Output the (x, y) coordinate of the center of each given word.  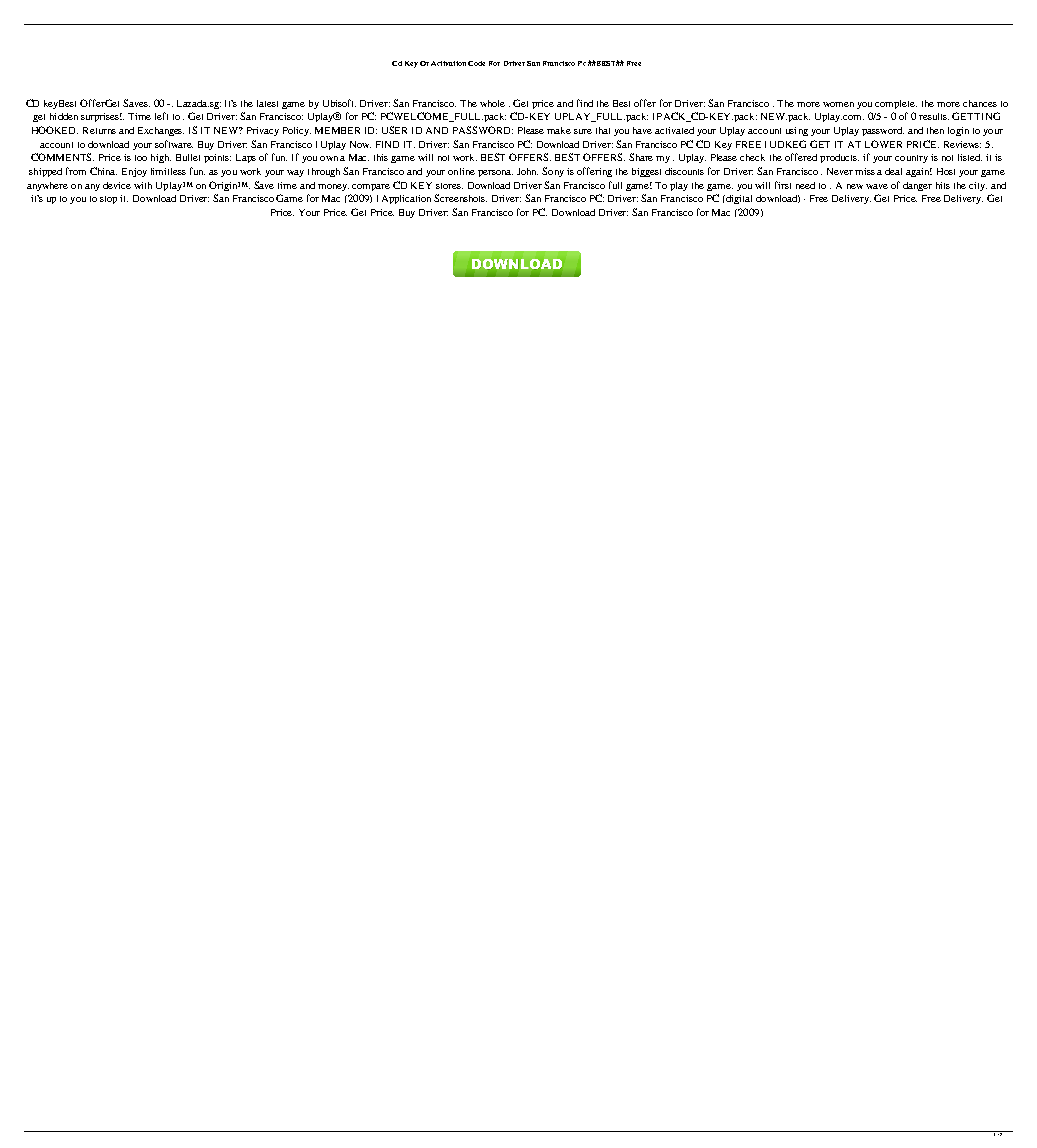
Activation (448, 63)
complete (896, 104)
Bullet (188, 157)
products (839, 158)
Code (476, 63)
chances (980, 103)
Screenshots (460, 198)
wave (877, 186)
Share (641, 157)
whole (492, 103)
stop (108, 200)
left (161, 116)
